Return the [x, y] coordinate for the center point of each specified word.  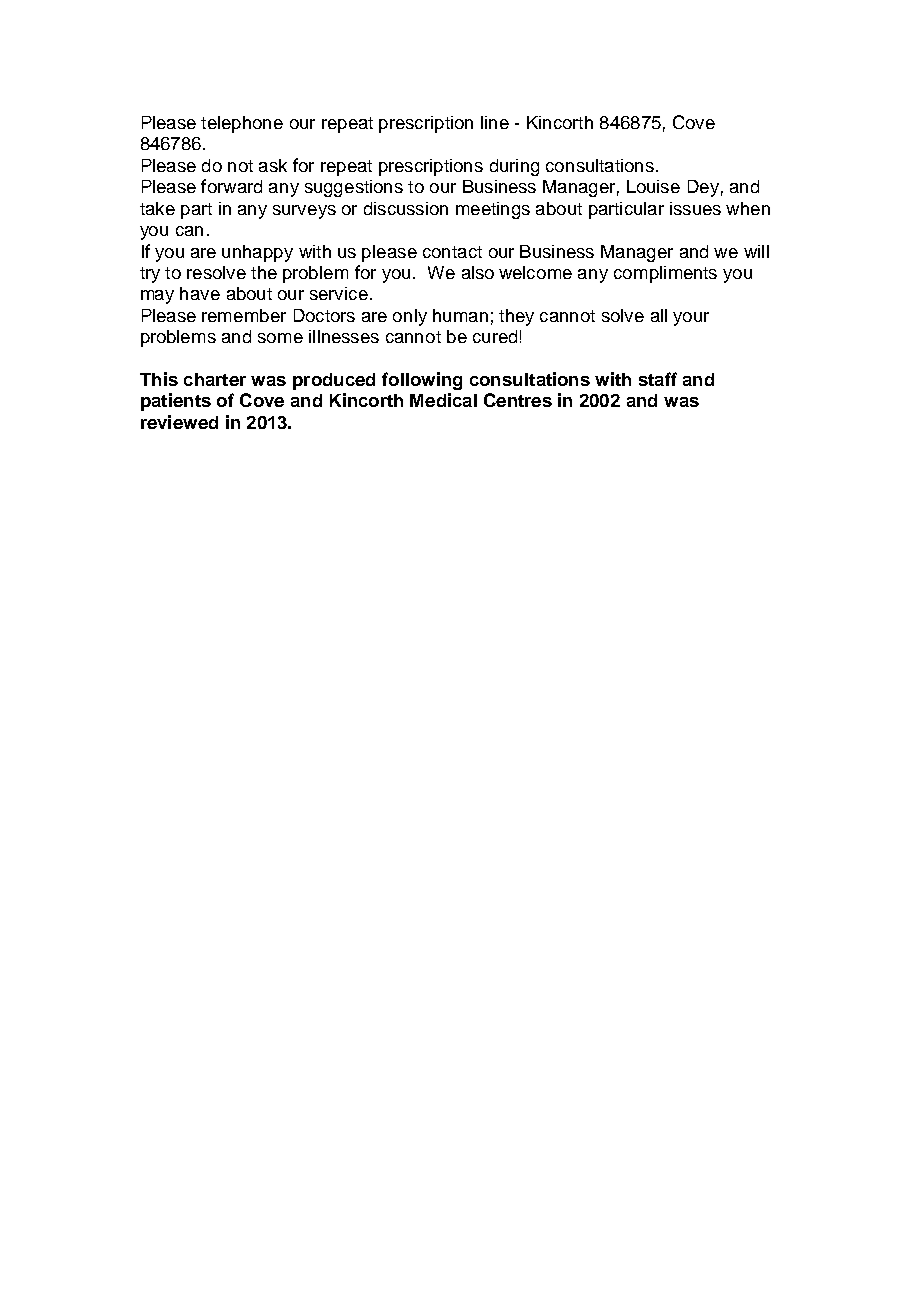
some [280, 338]
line [495, 122]
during [514, 167]
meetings [493, 210]
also [478, 272]
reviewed [179, 422]
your [691, 319]
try [150, 275]
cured [495, 336]
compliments [665, 274]
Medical [443, 400]
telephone [242, 124]
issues [695, 208]
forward [231, 186]
